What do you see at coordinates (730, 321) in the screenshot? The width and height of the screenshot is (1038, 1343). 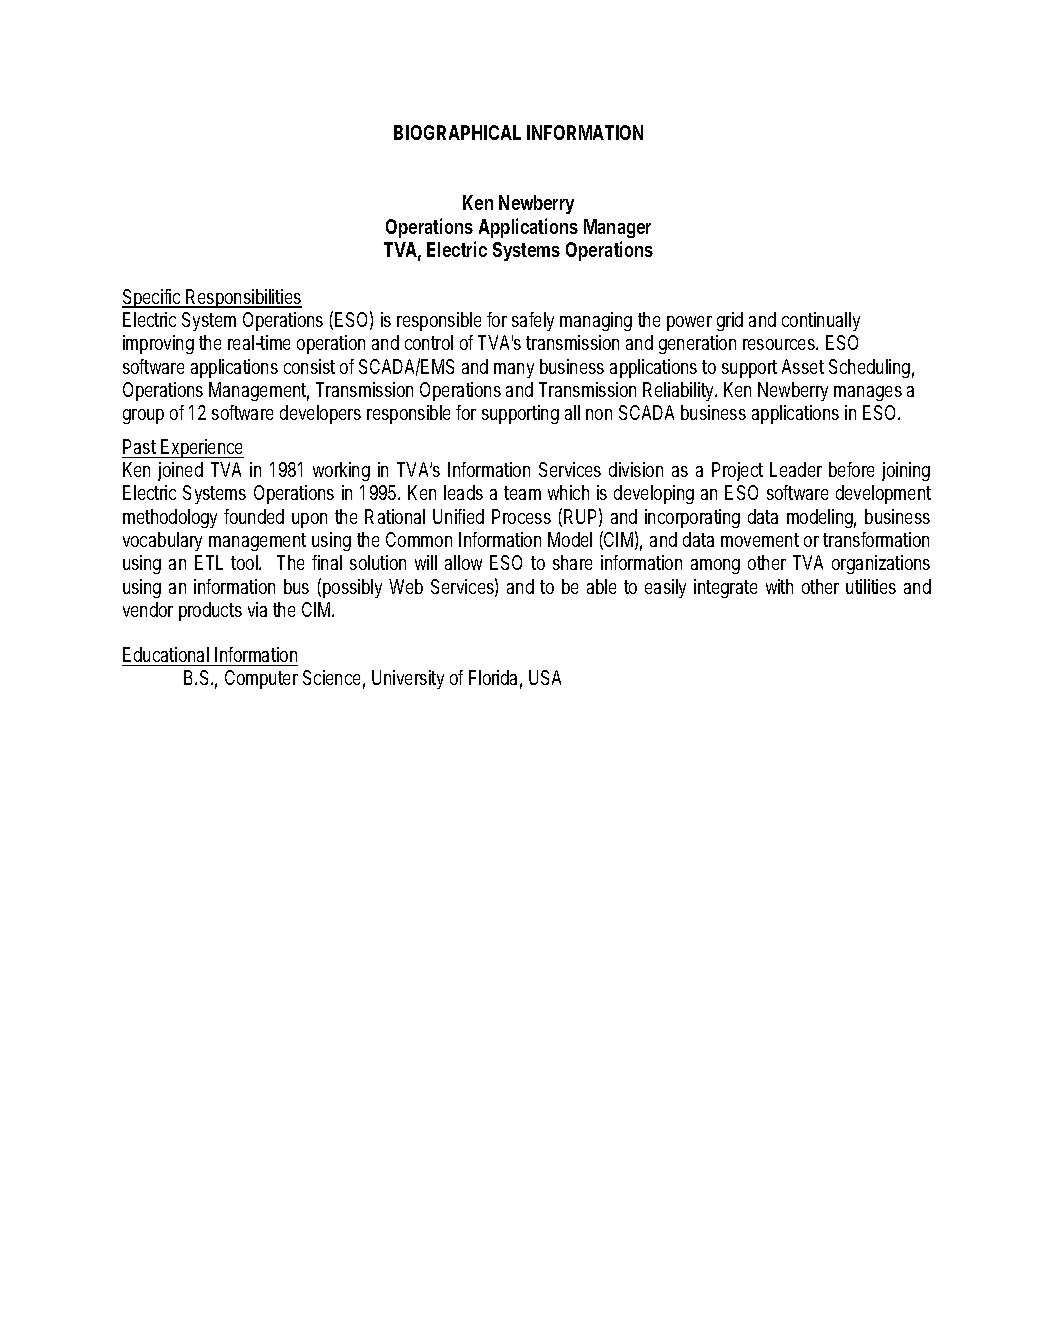 I see `grid` at bounding box center [730, 321].
